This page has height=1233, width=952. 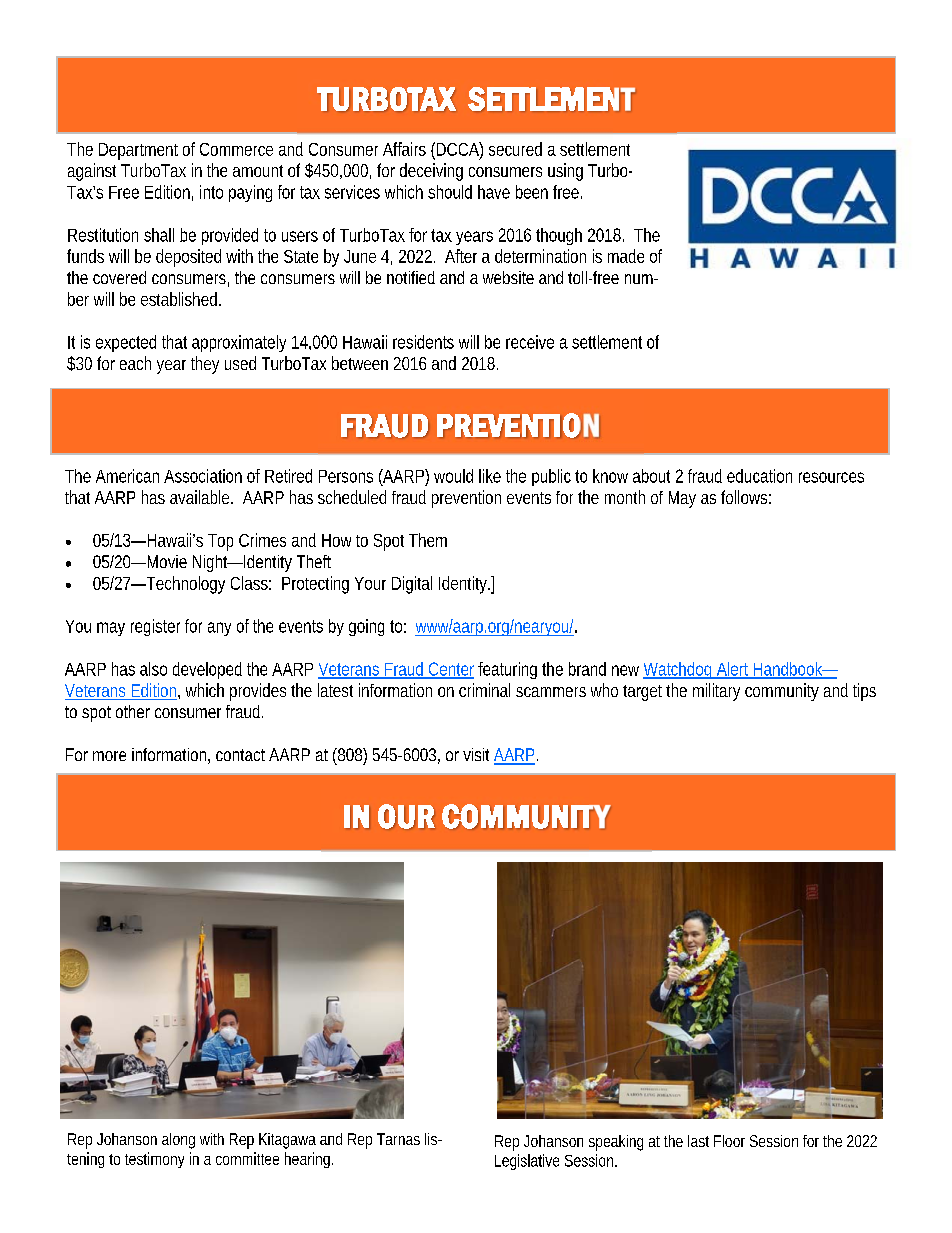 I want to click on made, so click(x=626, y=256).
